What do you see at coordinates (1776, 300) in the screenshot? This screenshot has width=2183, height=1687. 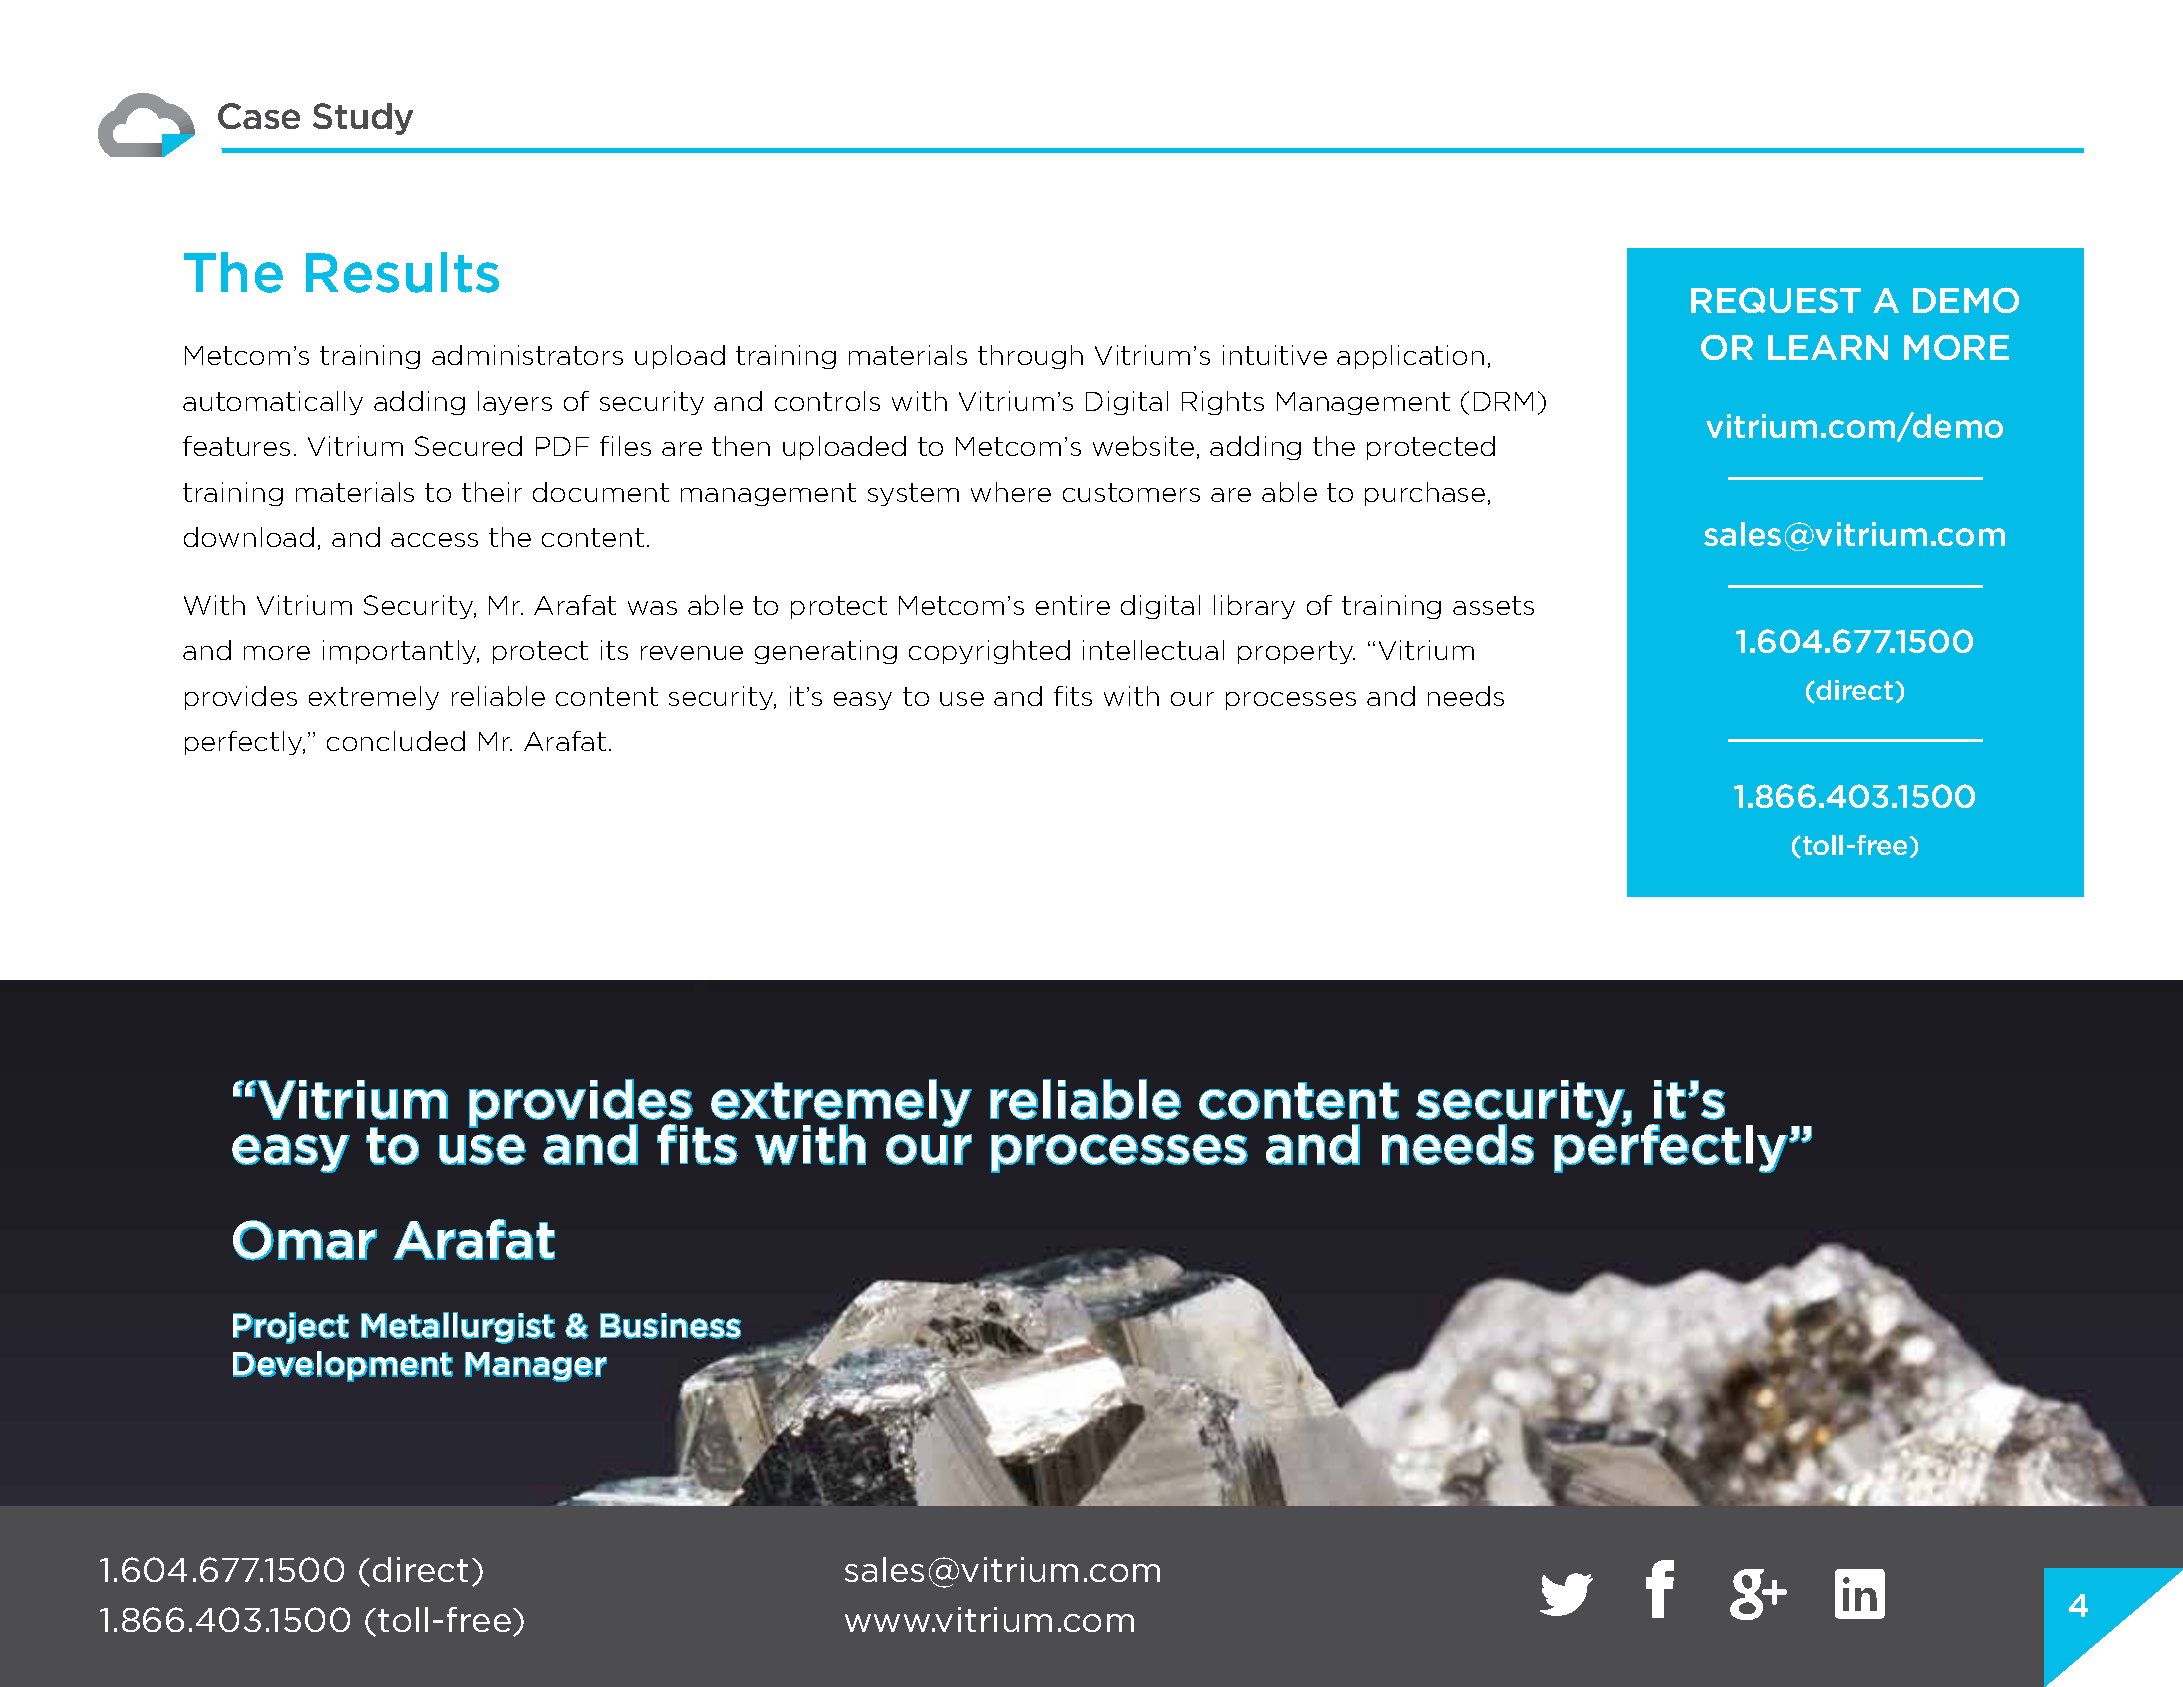 I see `REQUEST` at bounding box center [1776, 300].
